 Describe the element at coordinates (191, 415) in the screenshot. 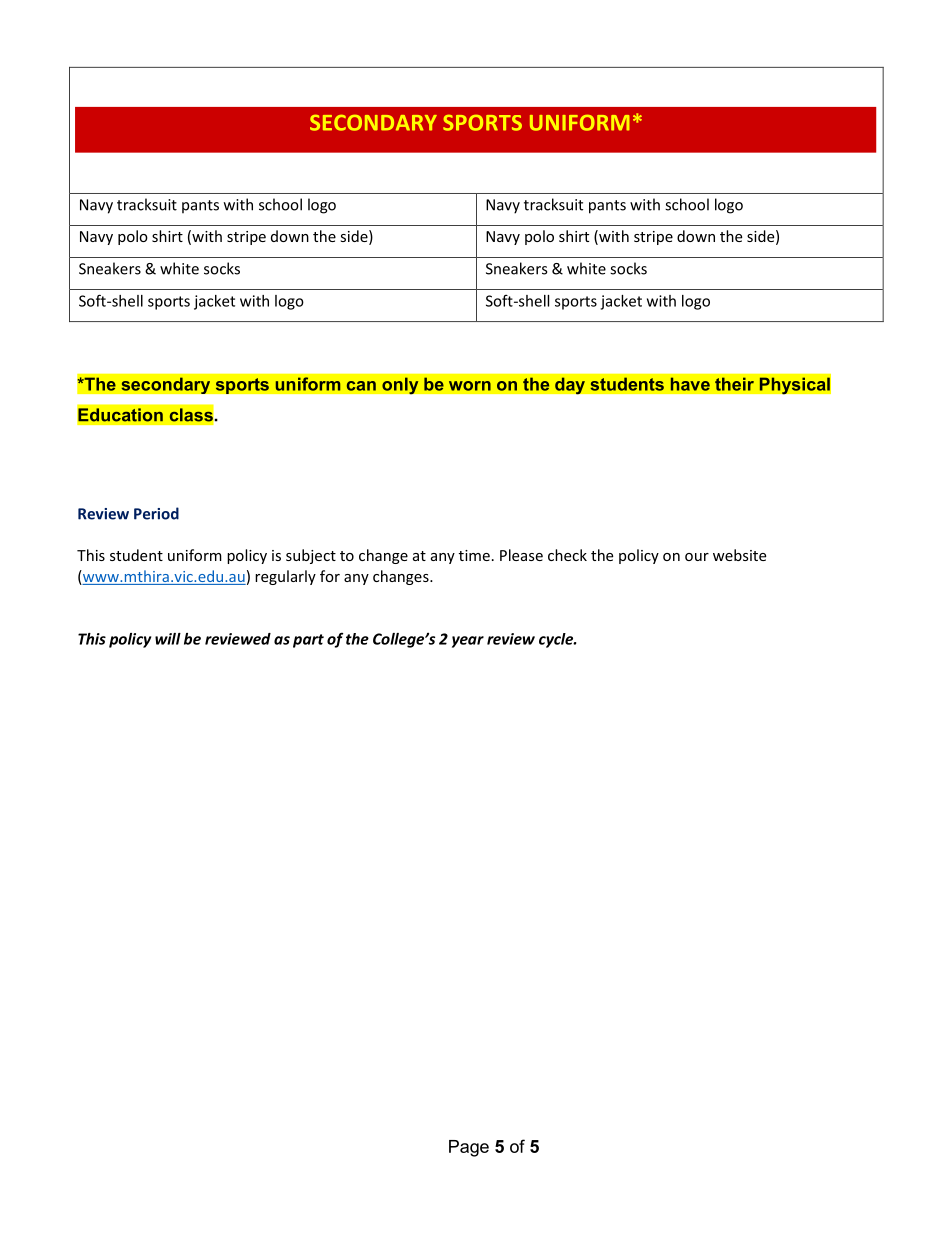

I see `class` at that location.
